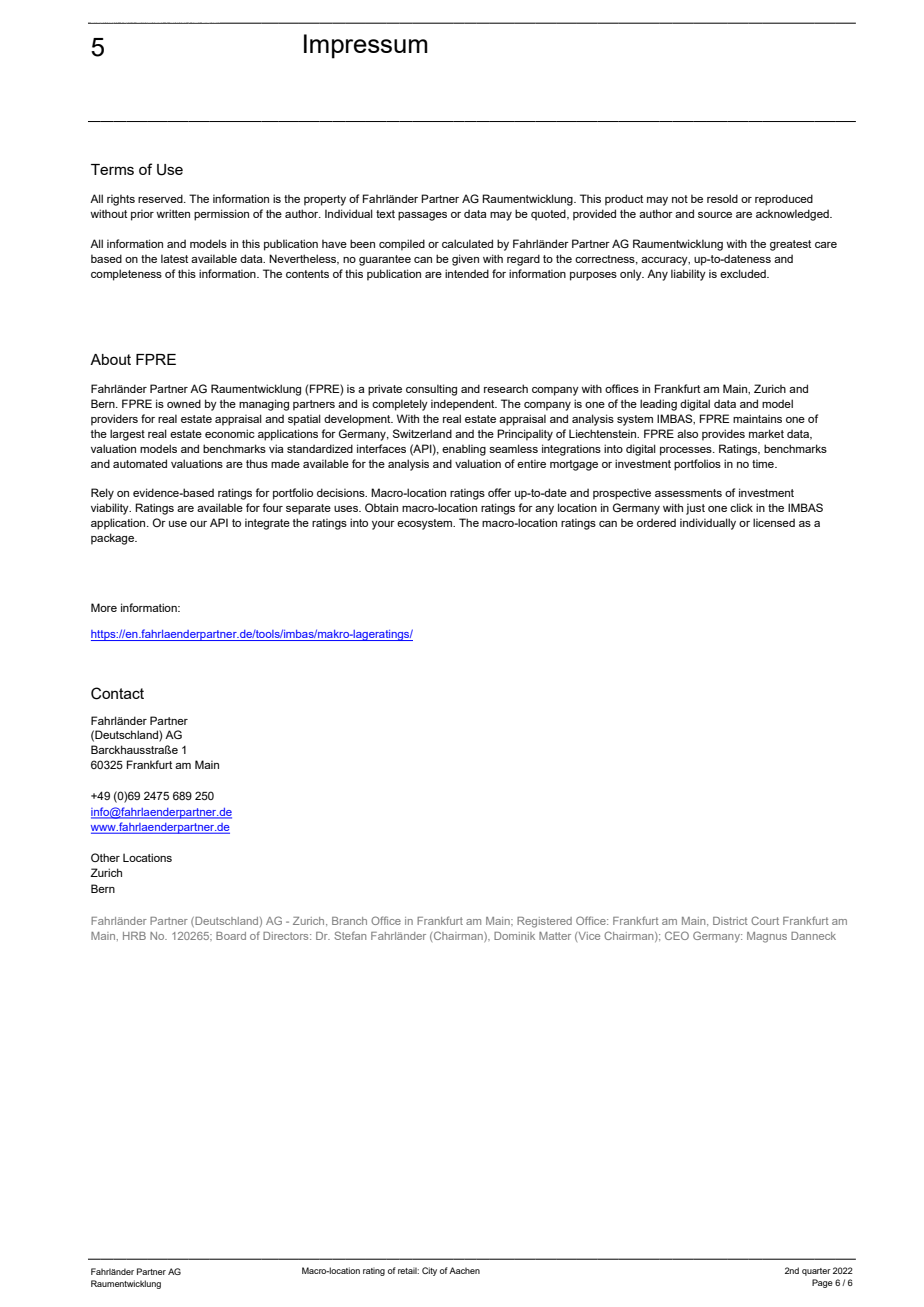 This image has width=924, height=1307. Describe the element at coordinates (112, 169) in the image. I see `Terms` at that location.
